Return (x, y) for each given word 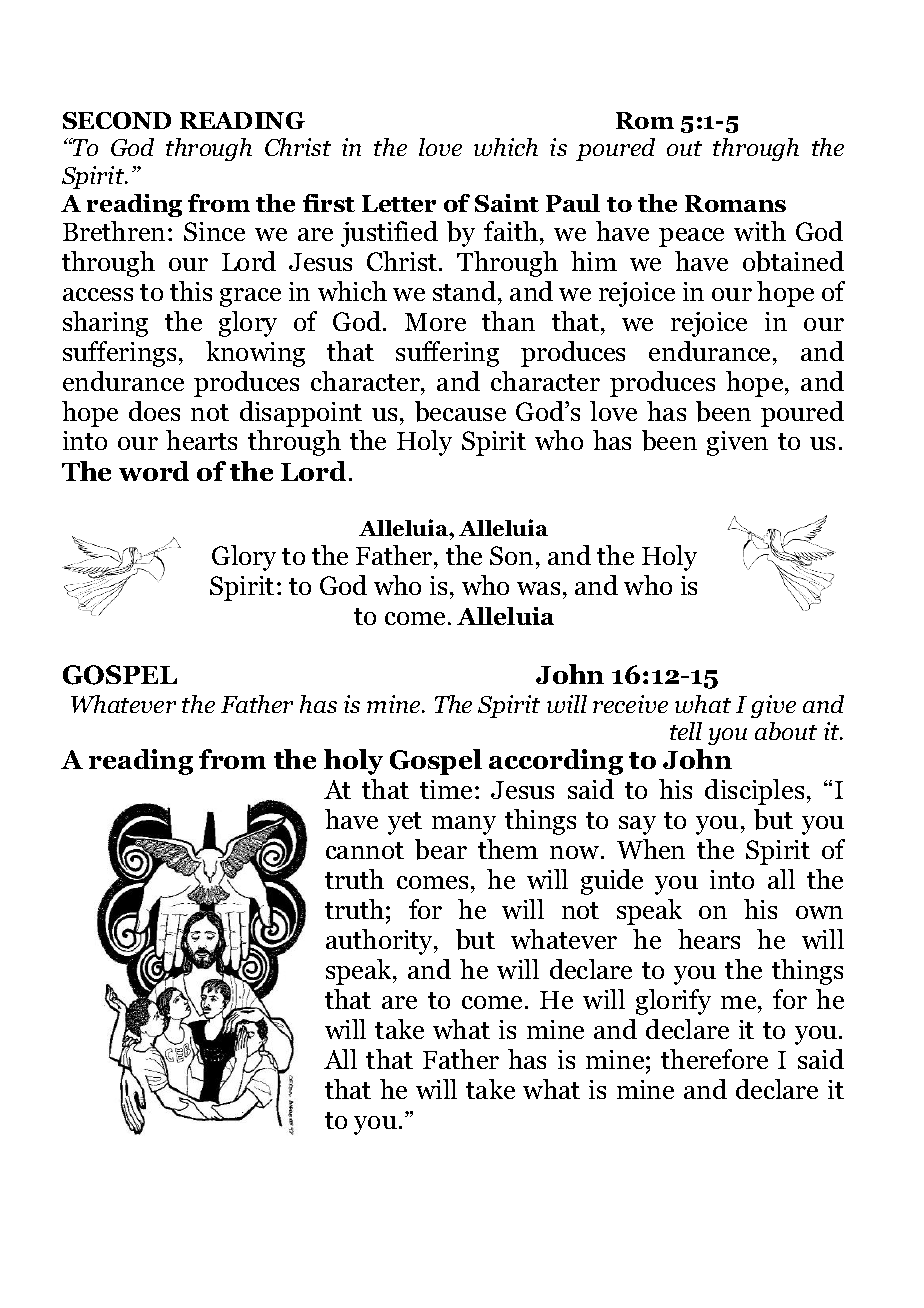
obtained (793, 261)
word (154, 471)
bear (441, 849)
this (191, 291)
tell (686, 731)
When (651, 849)
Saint (507, 203)
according (556, 762)
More (435, 322)
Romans (735, 203)
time (446, 789)
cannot (365, 850)
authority (381, 942)
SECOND (117, 120)
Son (511, 555)
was (538, 588)
